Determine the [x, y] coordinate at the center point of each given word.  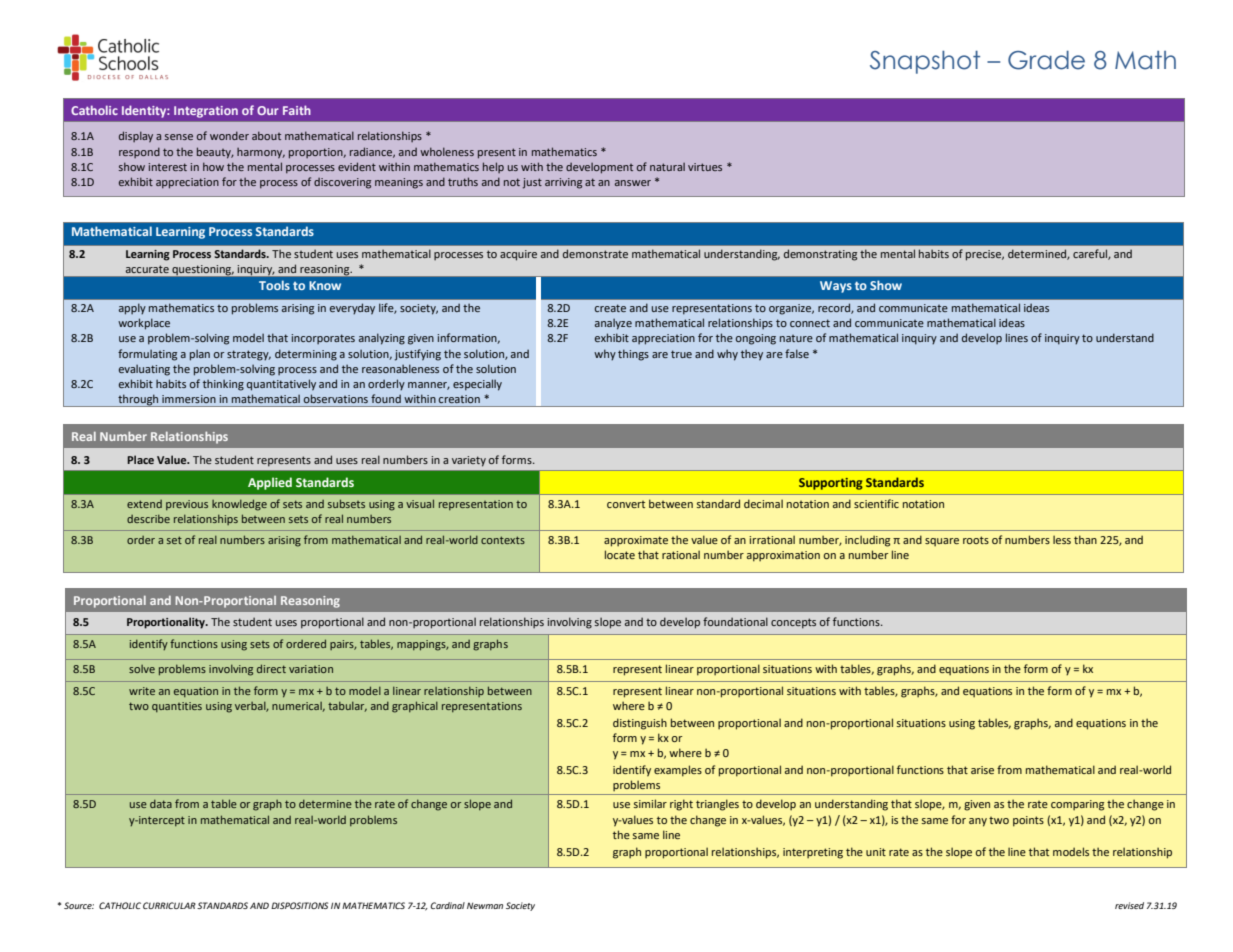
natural [667, 167]
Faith [297, 110]
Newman [485, 905]
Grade [1046, 60]
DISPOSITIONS [299, 905]
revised [1129, 905]
